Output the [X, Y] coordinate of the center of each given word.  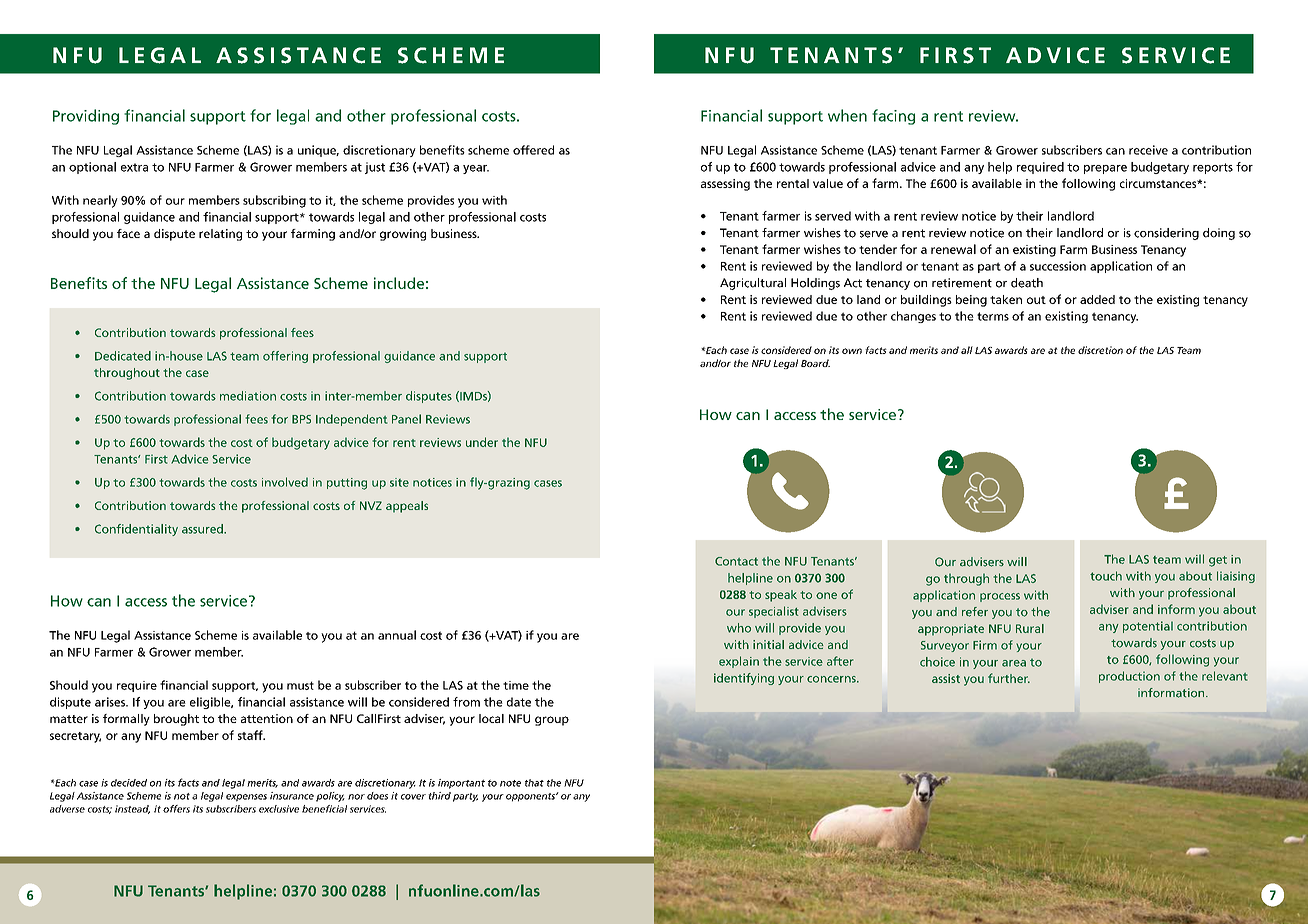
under [482, 442]
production [1129, 677]
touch [1106, 576]
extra [134, 167]
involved [285, 482]
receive [1148, 150]
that [534, 783]
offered [533, 150]
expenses [246, 798]
